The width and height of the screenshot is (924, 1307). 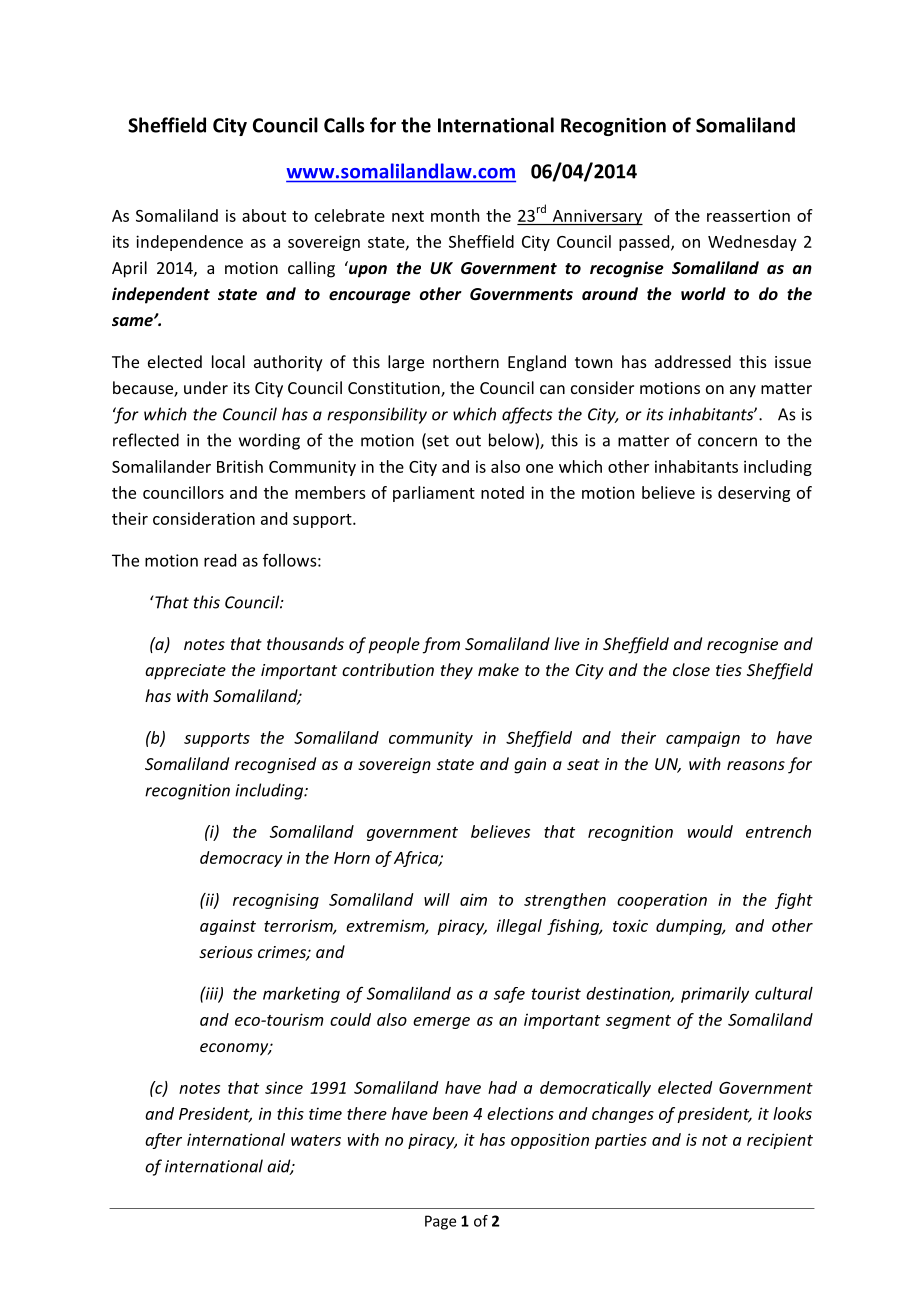 I want to click on Africa, so click(x=417, y=859).
